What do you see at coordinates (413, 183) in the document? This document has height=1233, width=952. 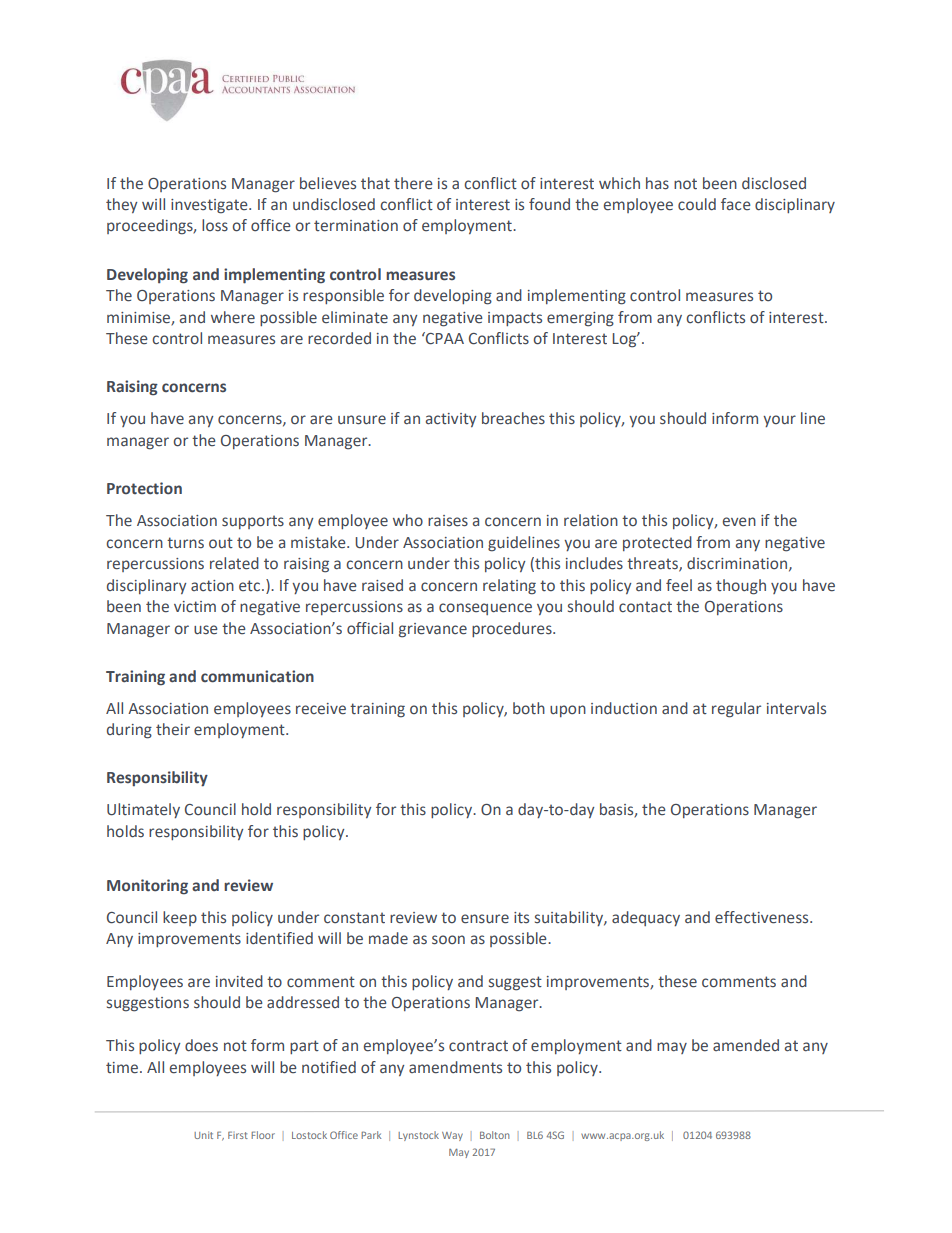 I see `there` at bounding box center [413, 183].
